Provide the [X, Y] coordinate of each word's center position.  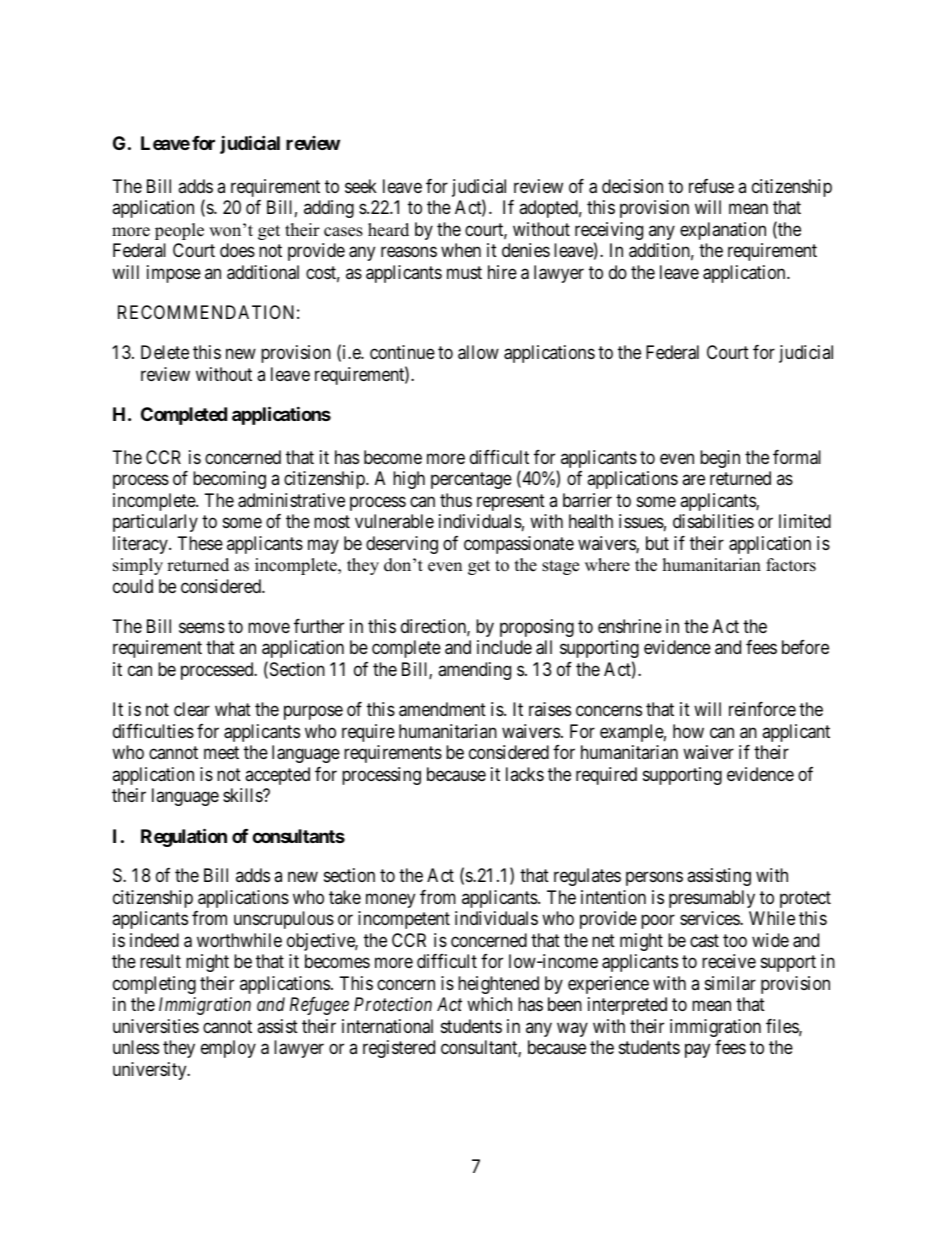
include [504, 647]
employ [228, 1049]
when [461, 250]
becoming [229, 480]
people [179, 231]
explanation [723, 231]
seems [202, 627]
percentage [471, 481]
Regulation [184, 837]
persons [654, 879]
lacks [525, 774]
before [805, 647]
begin [720, 459]
